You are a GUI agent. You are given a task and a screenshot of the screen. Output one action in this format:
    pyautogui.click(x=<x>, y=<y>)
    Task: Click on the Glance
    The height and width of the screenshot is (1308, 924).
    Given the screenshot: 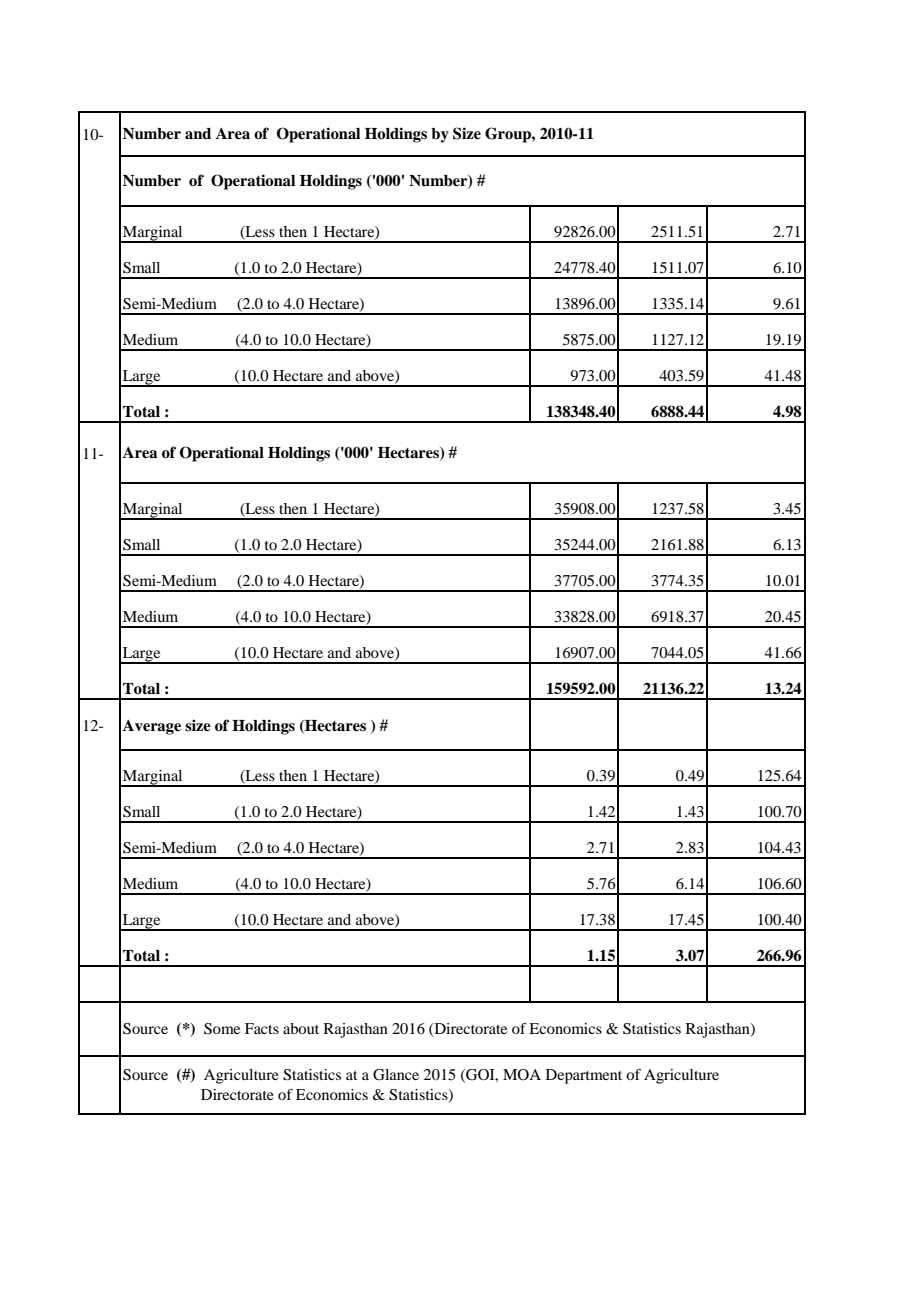 What is the action you would take?
    pyautogui.click(x=396, y=1075)
